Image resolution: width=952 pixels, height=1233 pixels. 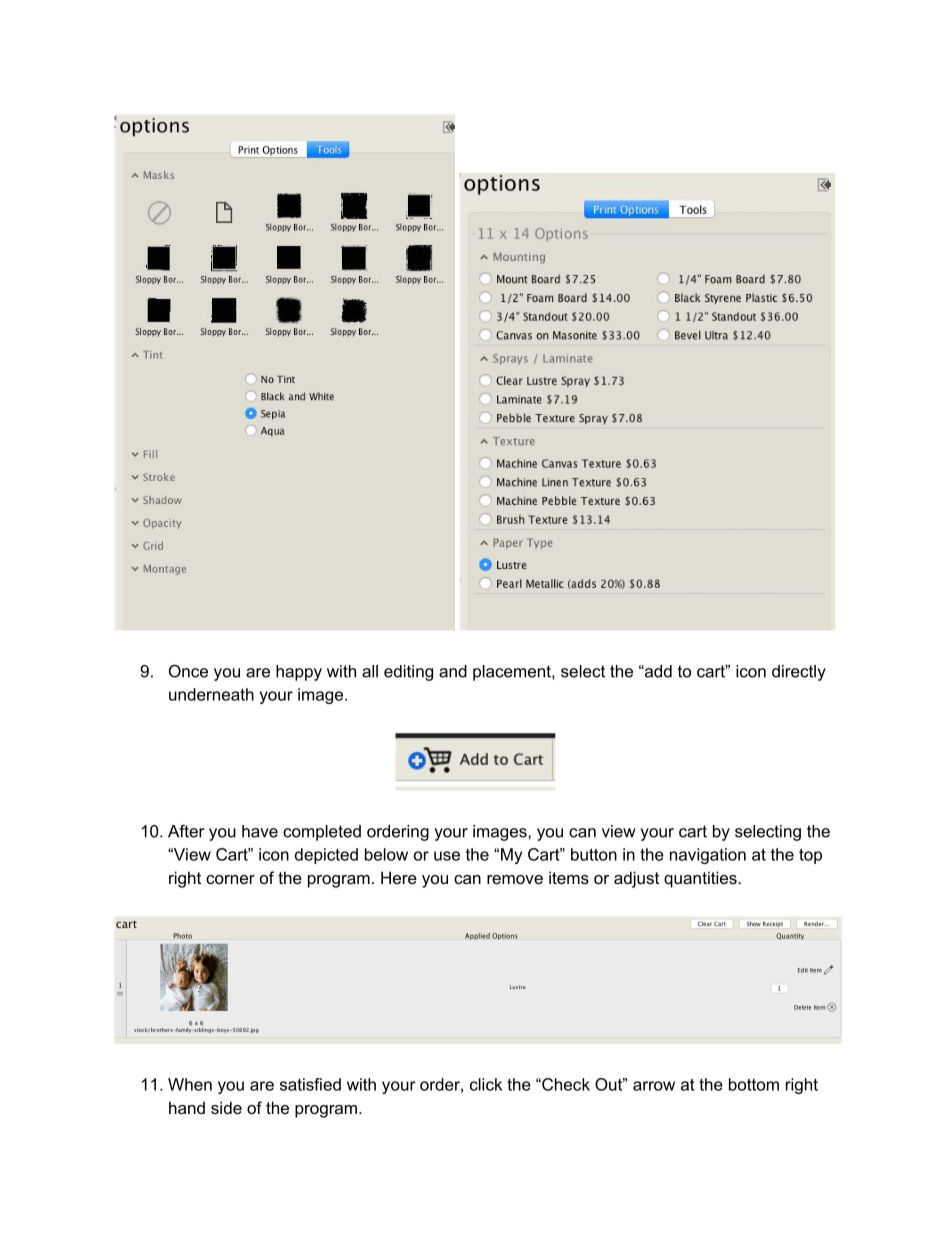 I want to click on quantities, so click(x=701, y=879).
